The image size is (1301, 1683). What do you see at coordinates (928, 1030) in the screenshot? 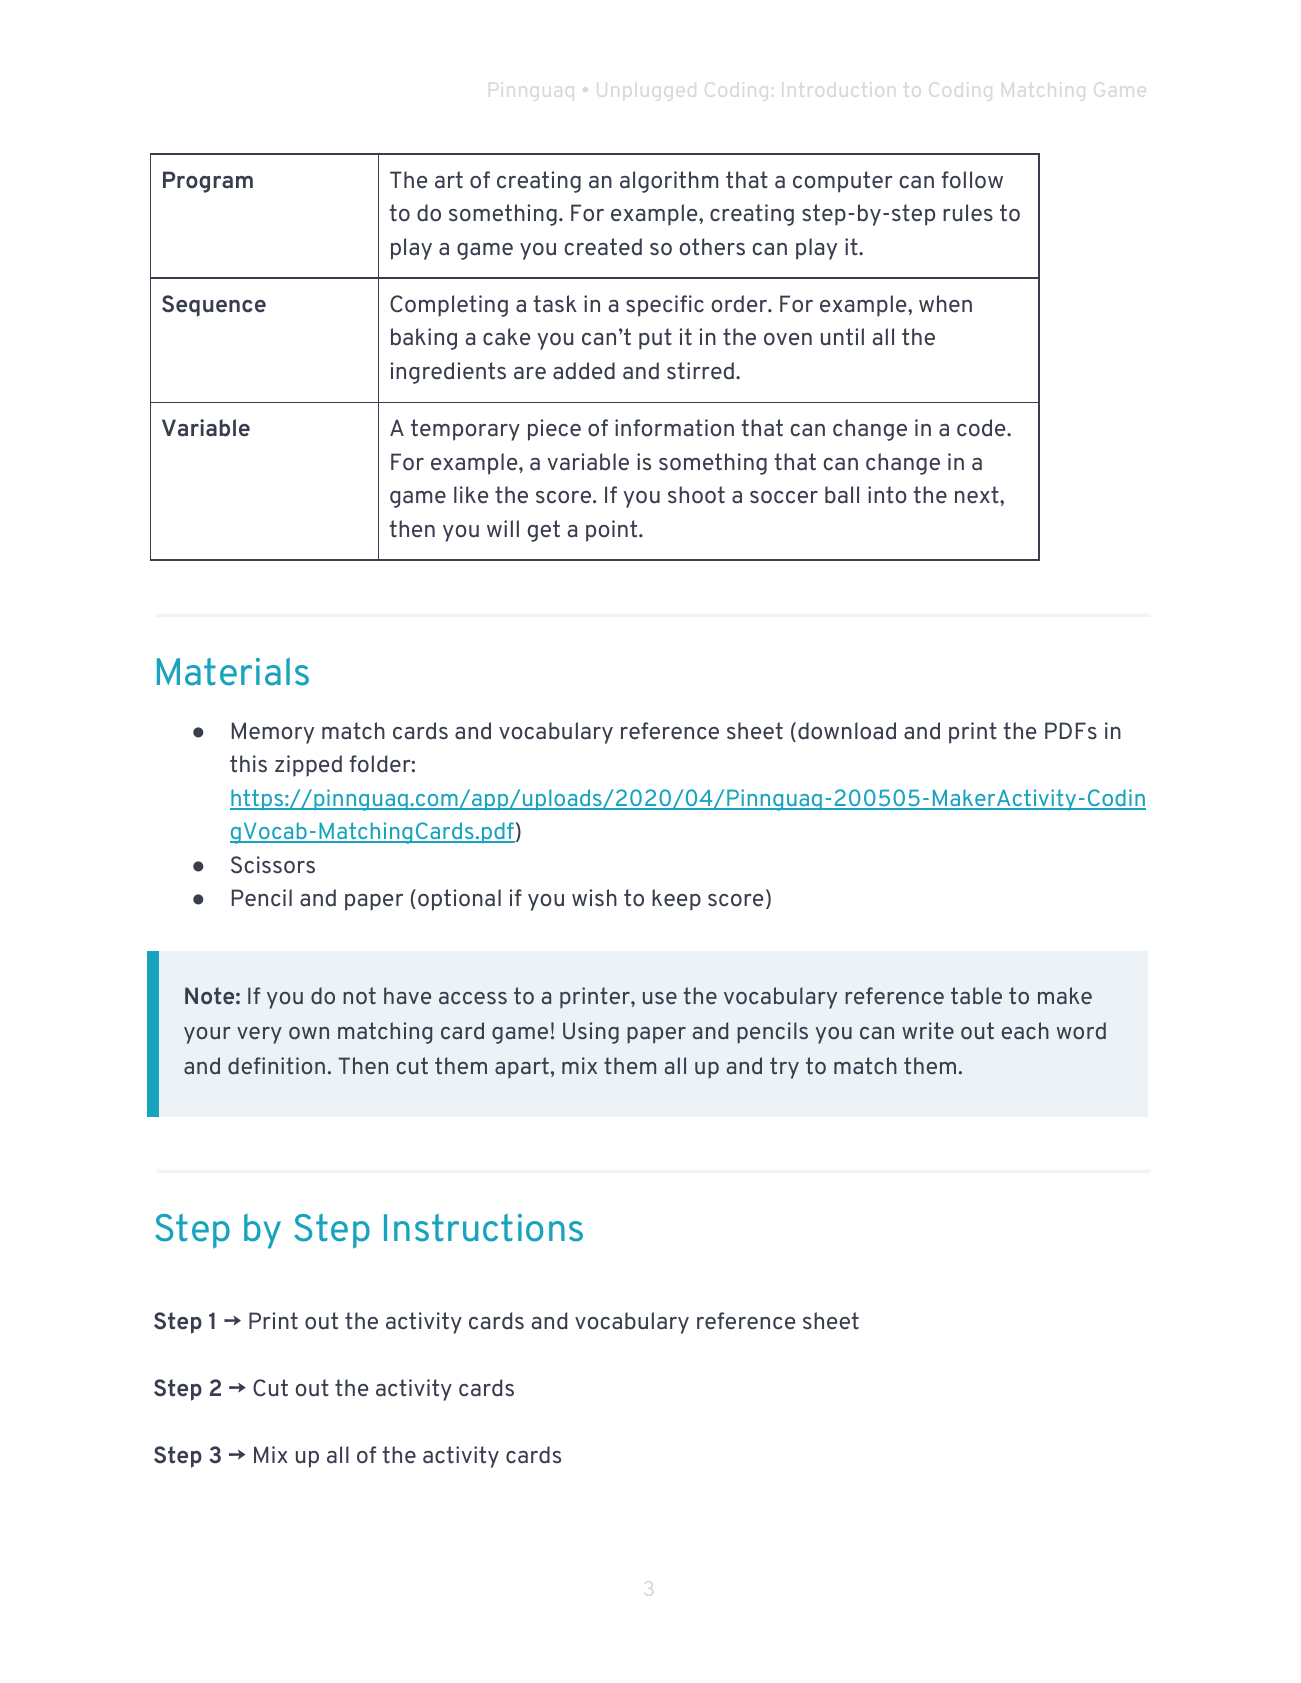
I see `write` at bounding box center [928, 1030].
